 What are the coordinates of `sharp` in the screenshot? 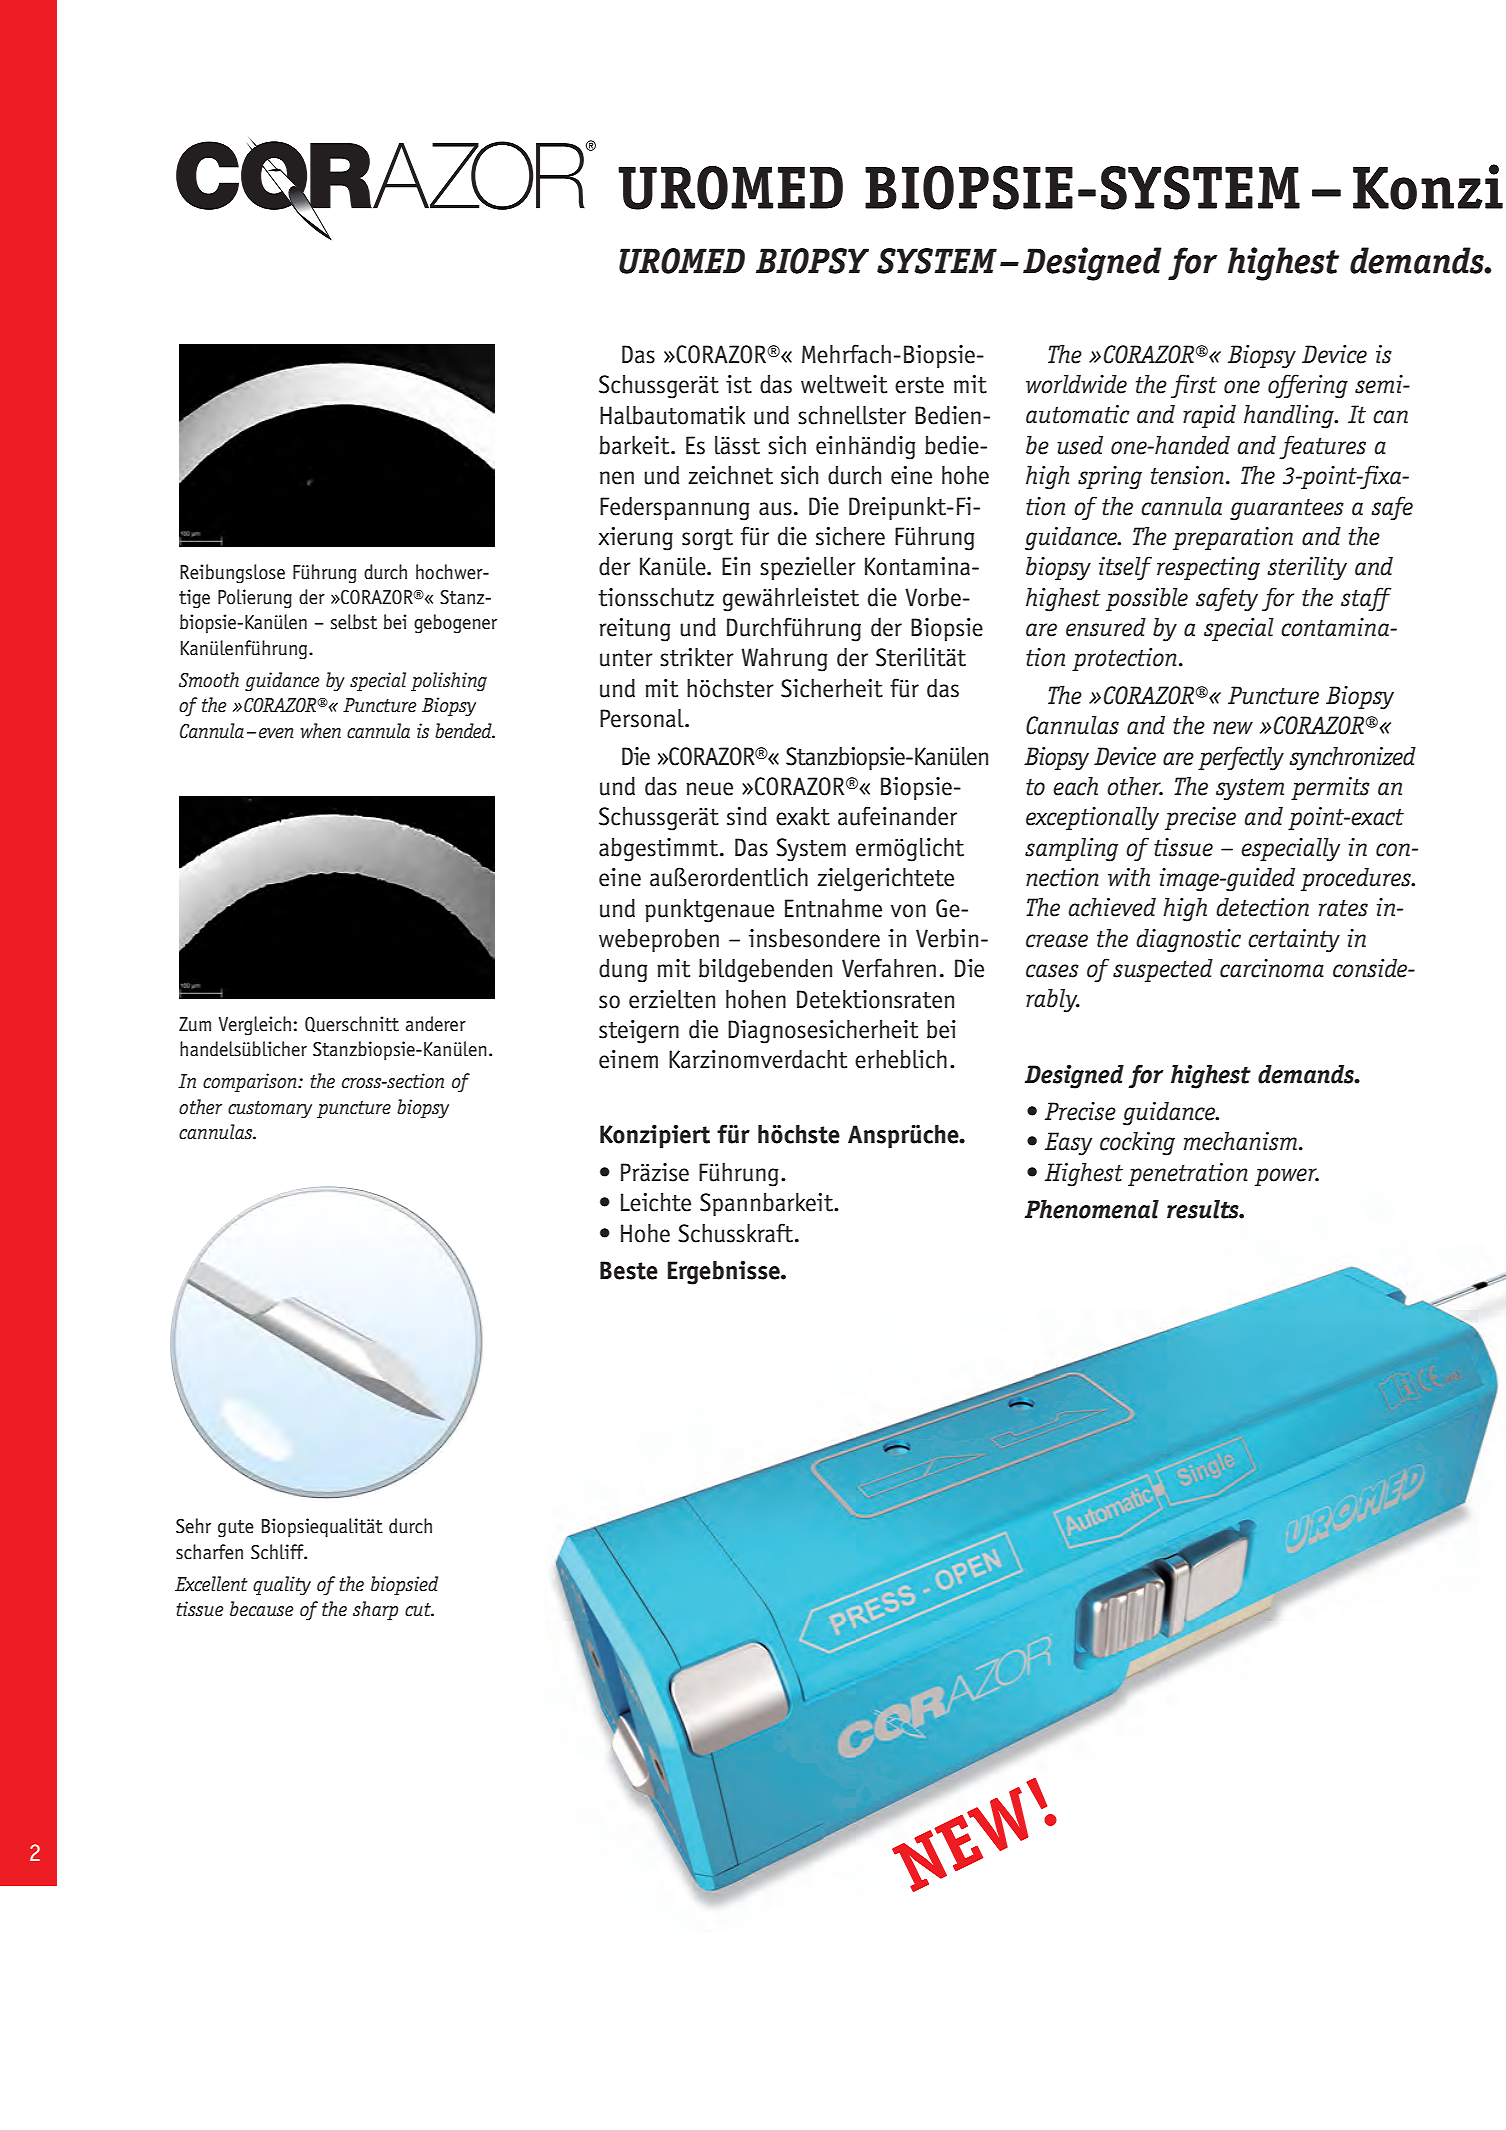 It's located at (375, 1610).
